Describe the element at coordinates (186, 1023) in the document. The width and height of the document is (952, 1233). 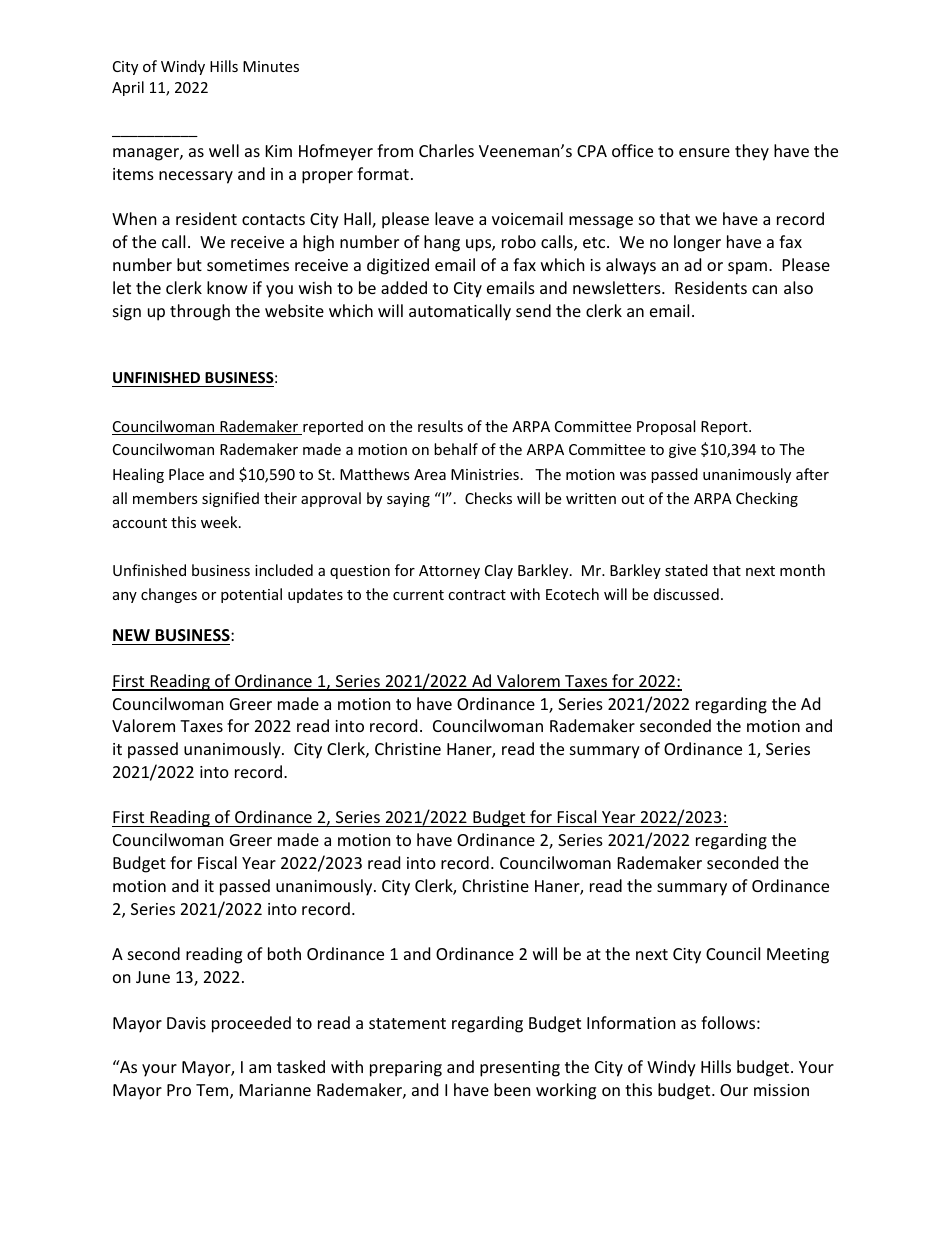
I see `Davis` at that location.
